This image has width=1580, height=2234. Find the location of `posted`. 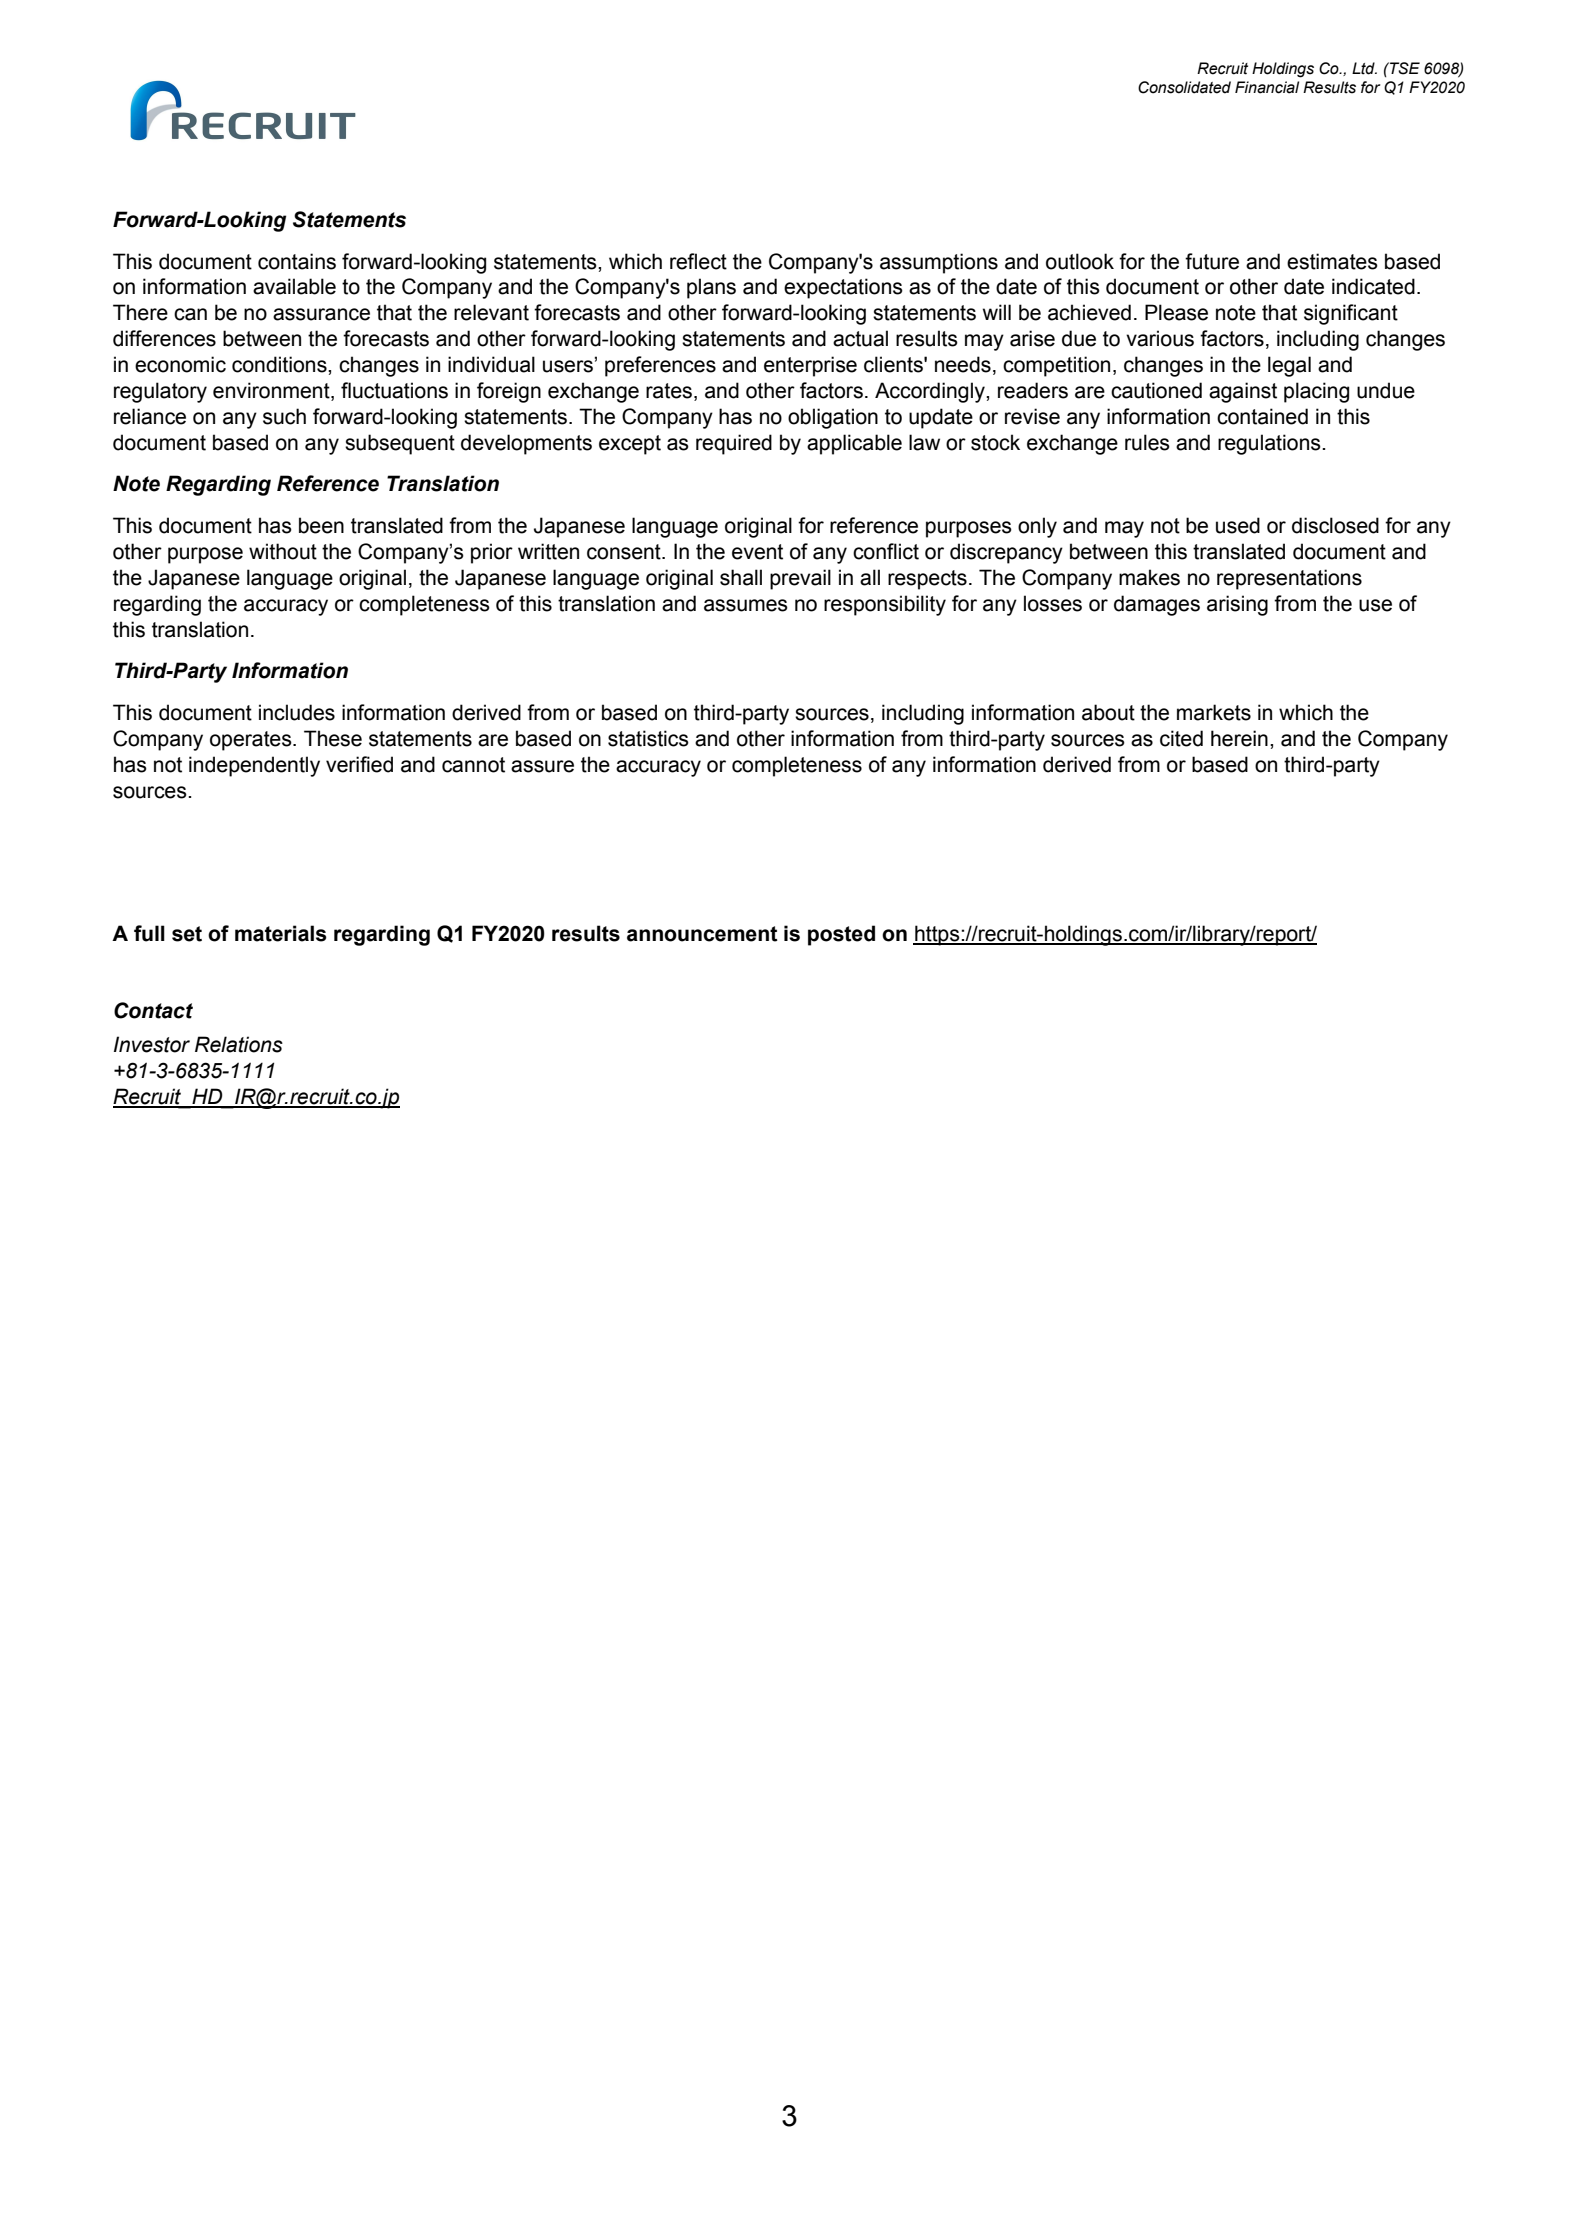

posted is located at coordinates (841, 935).
